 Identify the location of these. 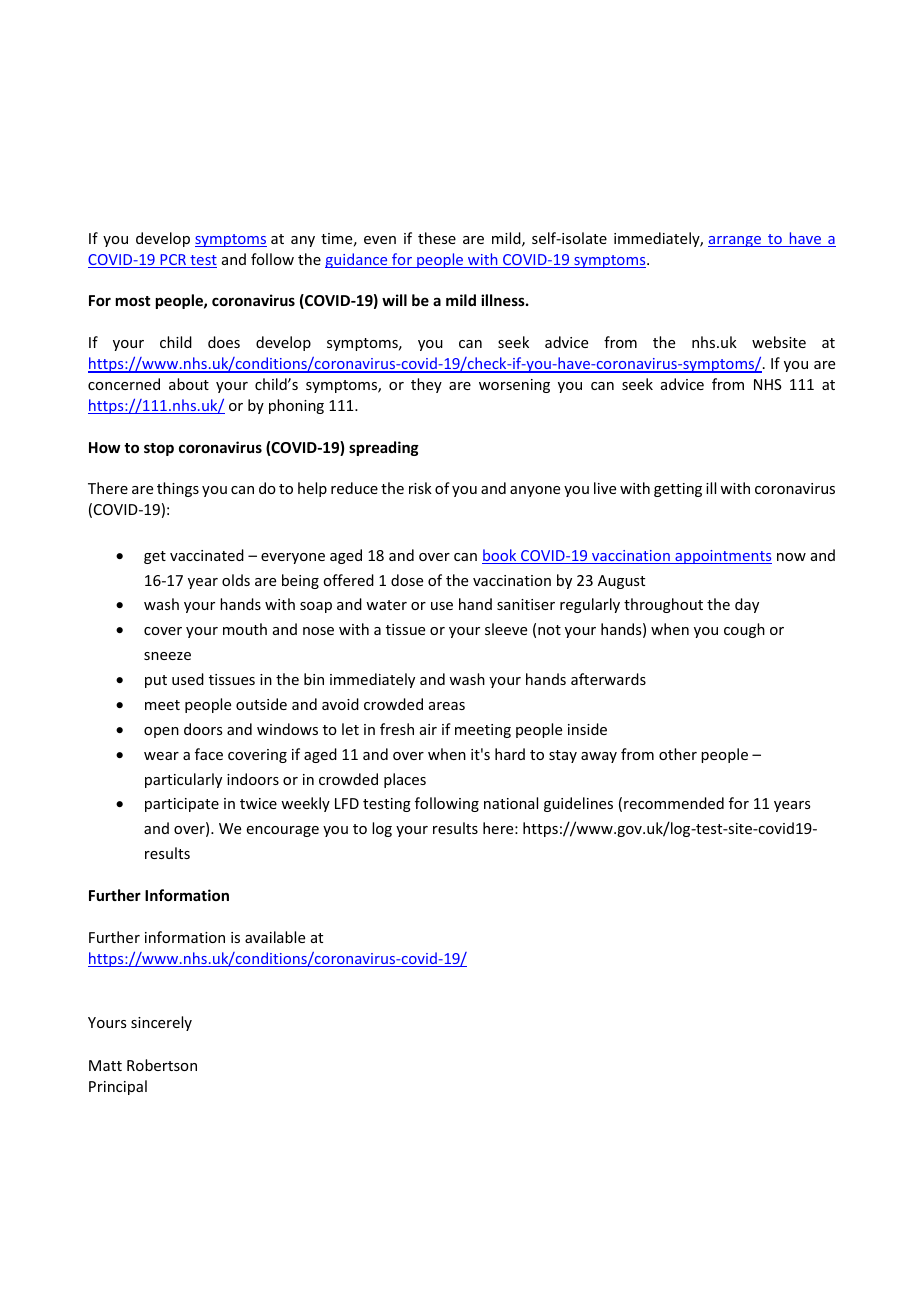
(437, 238).
